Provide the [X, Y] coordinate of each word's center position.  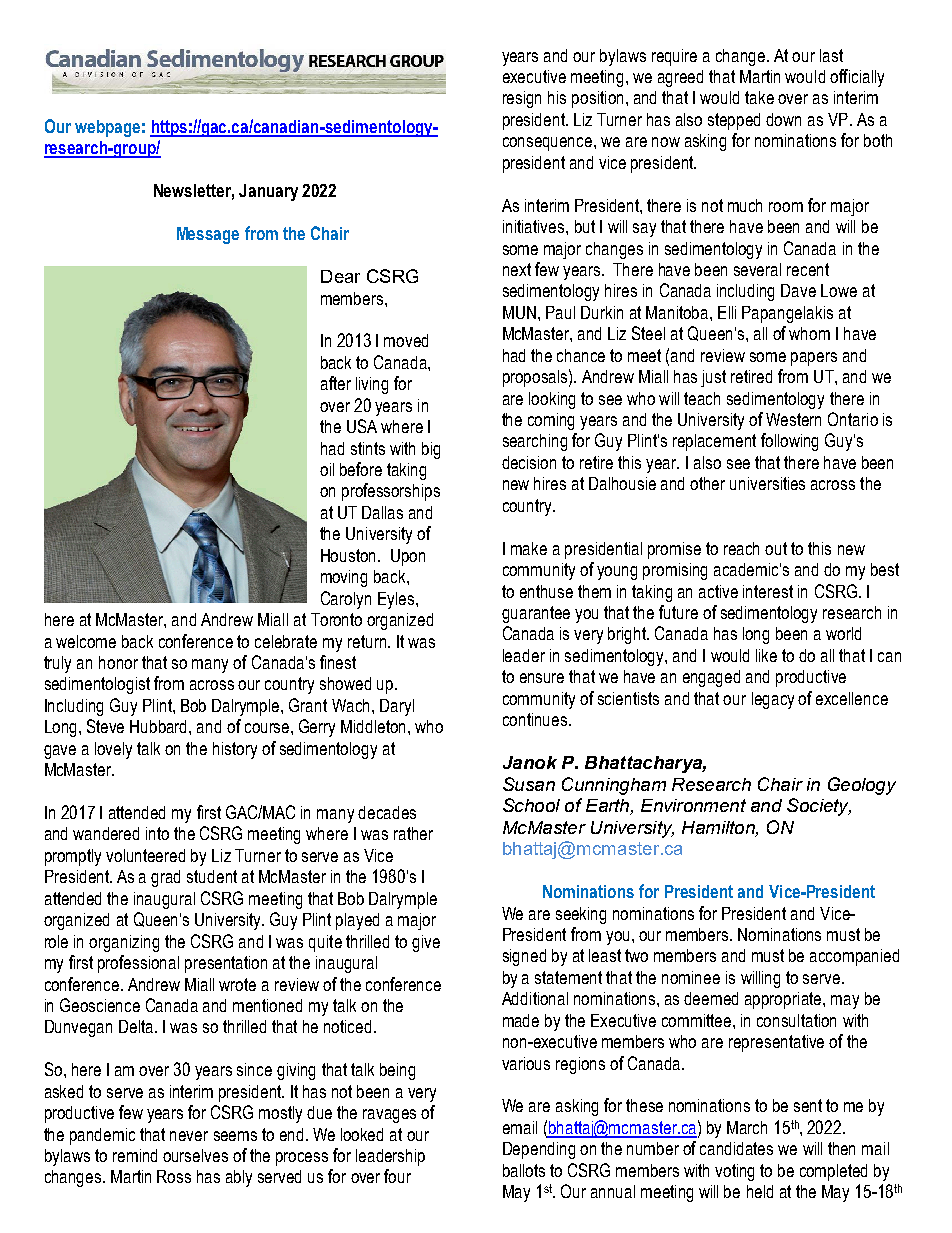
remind [135, 1155]
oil [327, 469]
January [268, 192]
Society [819, 807]
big [431, 450]
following [789, 442]
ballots [524, 1170]
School [531, 805]
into [157, 833]
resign [522, 99]
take [759, 97]
